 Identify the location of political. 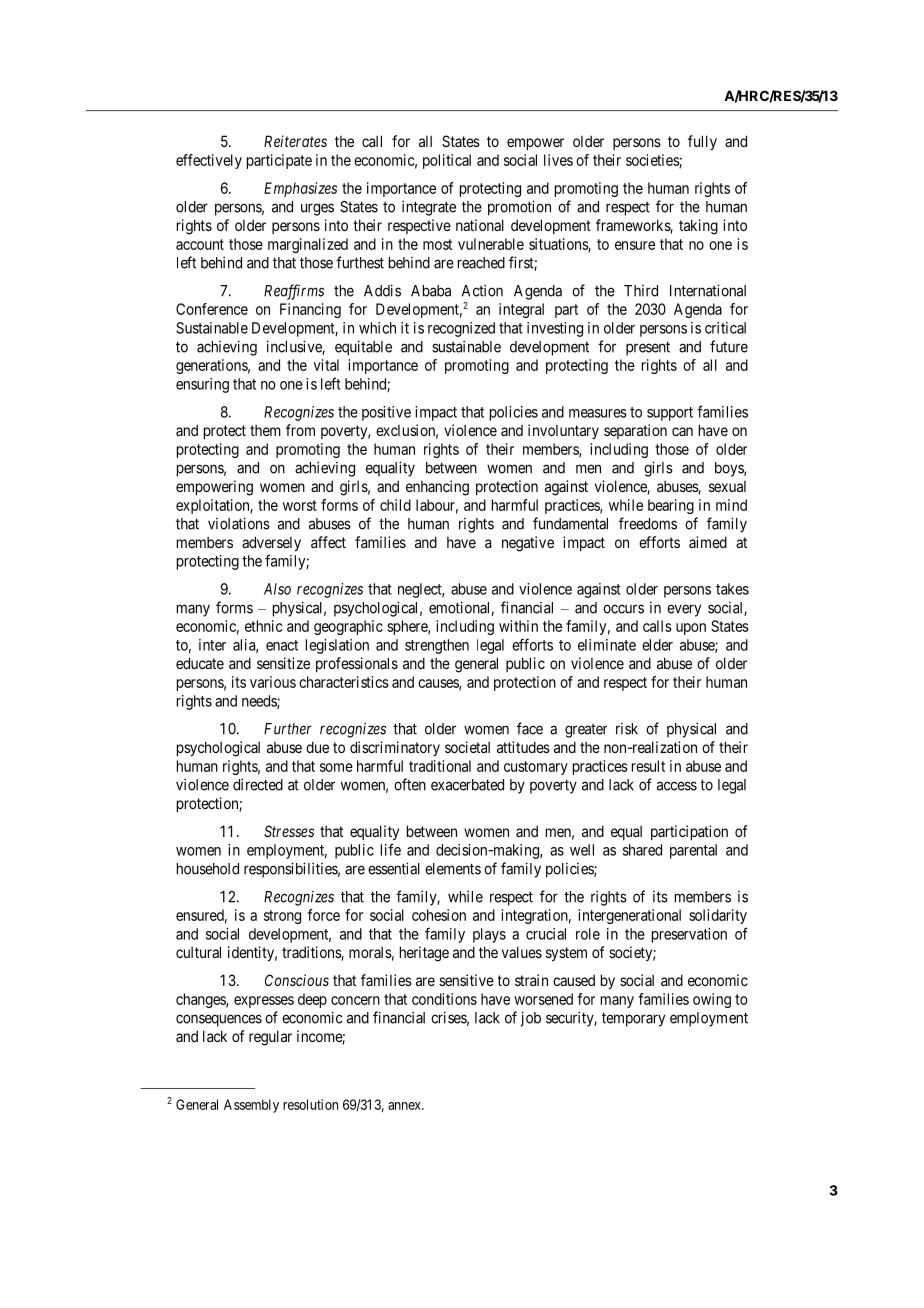
(447, 161).
